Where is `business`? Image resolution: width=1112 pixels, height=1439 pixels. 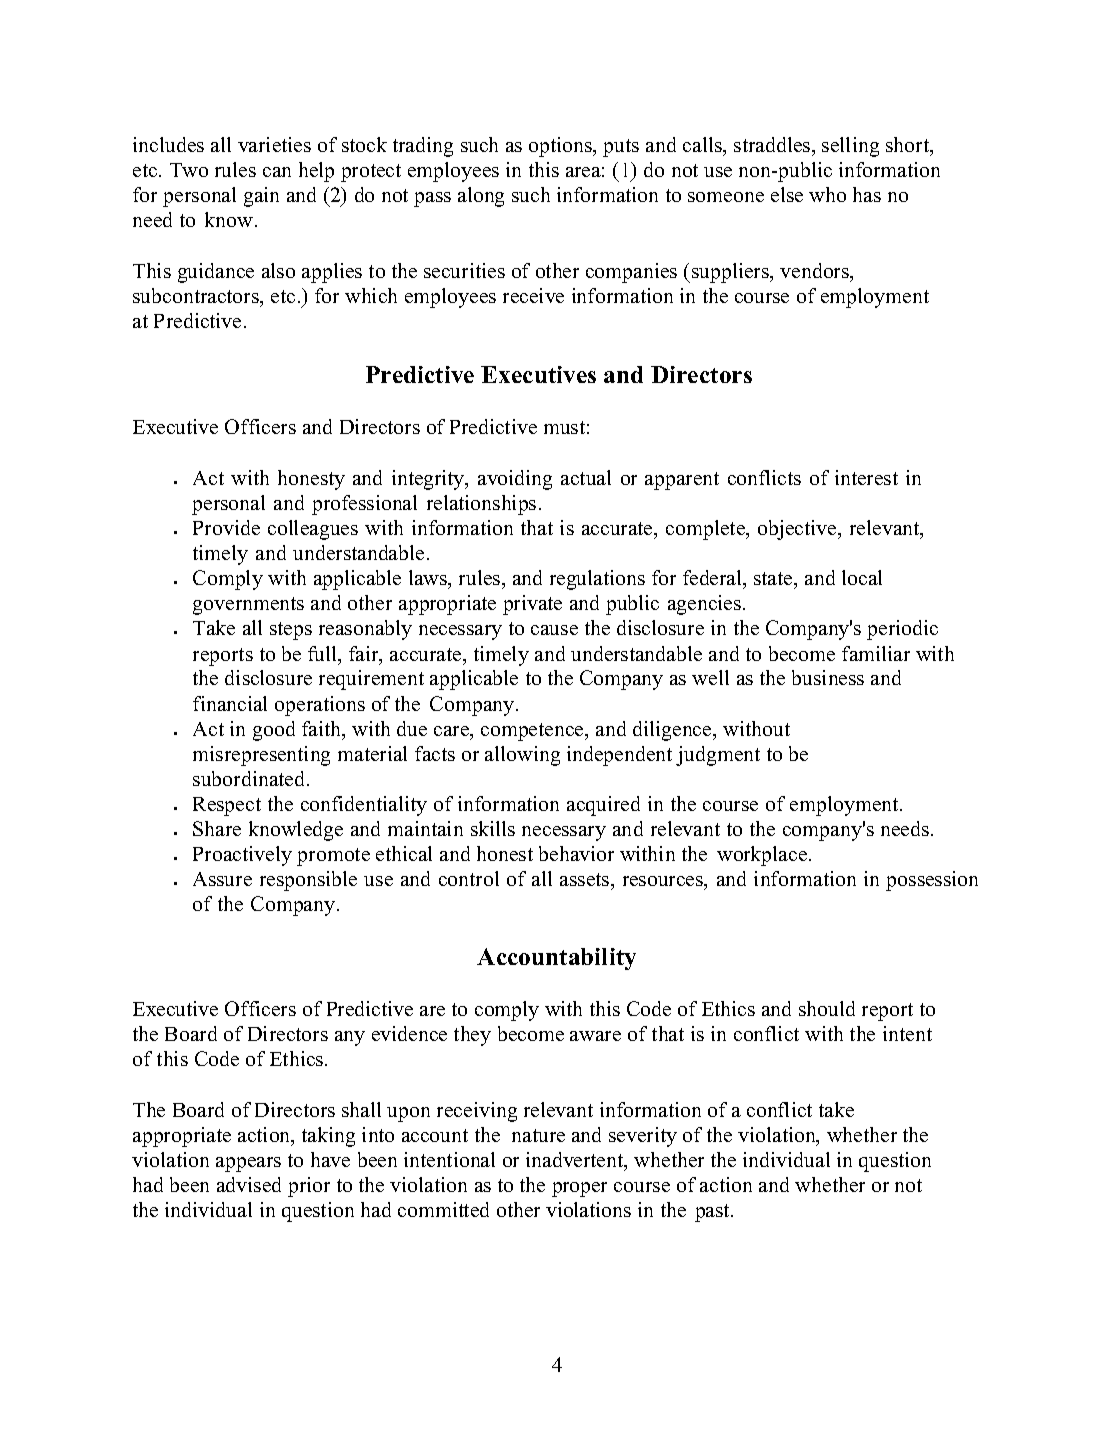 business is located at coordinates (828, 677).
